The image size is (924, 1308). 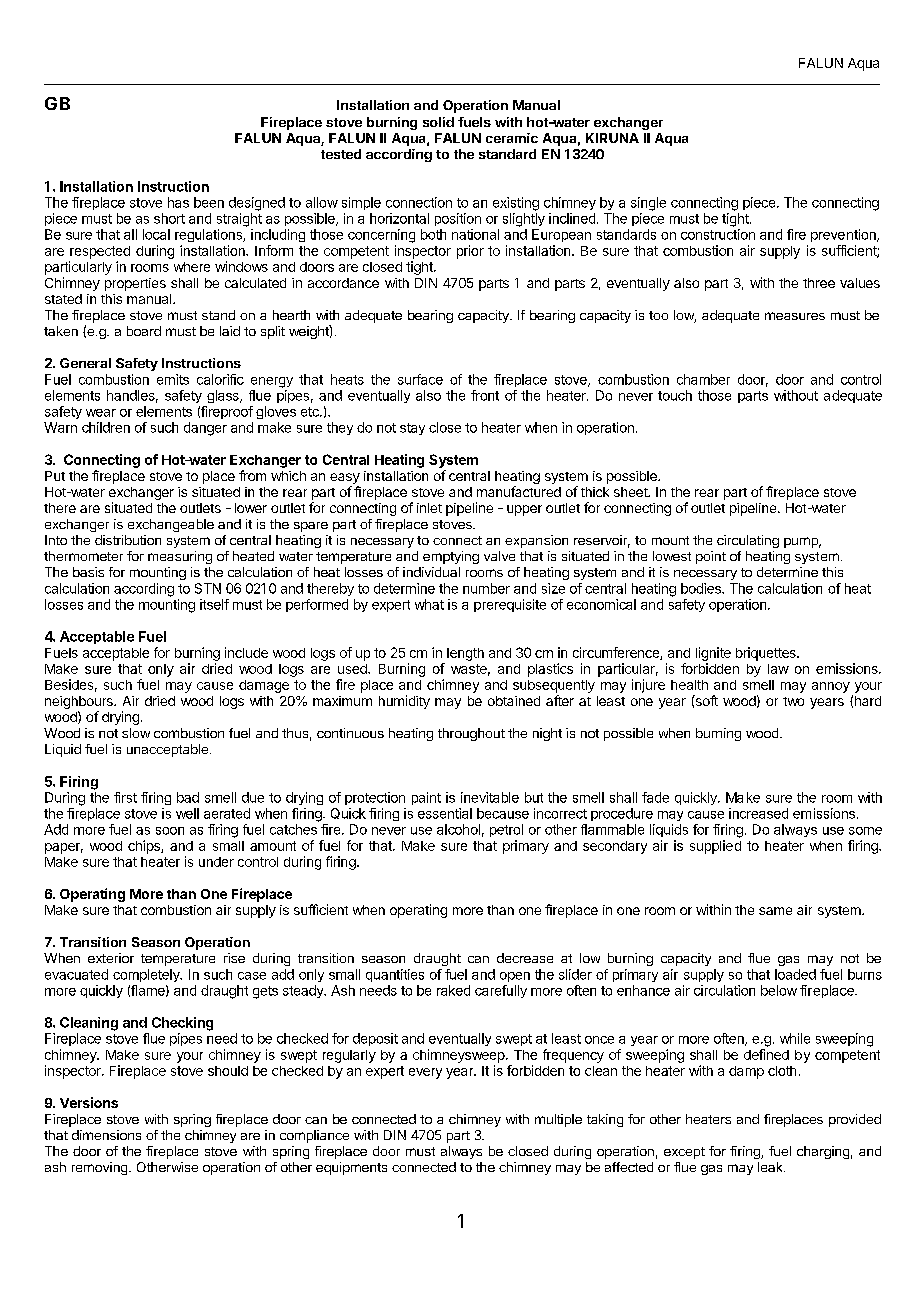 What do you see at coordinates (214, 604) in the image?
I see `itself` at bounding box center [214, 604].
